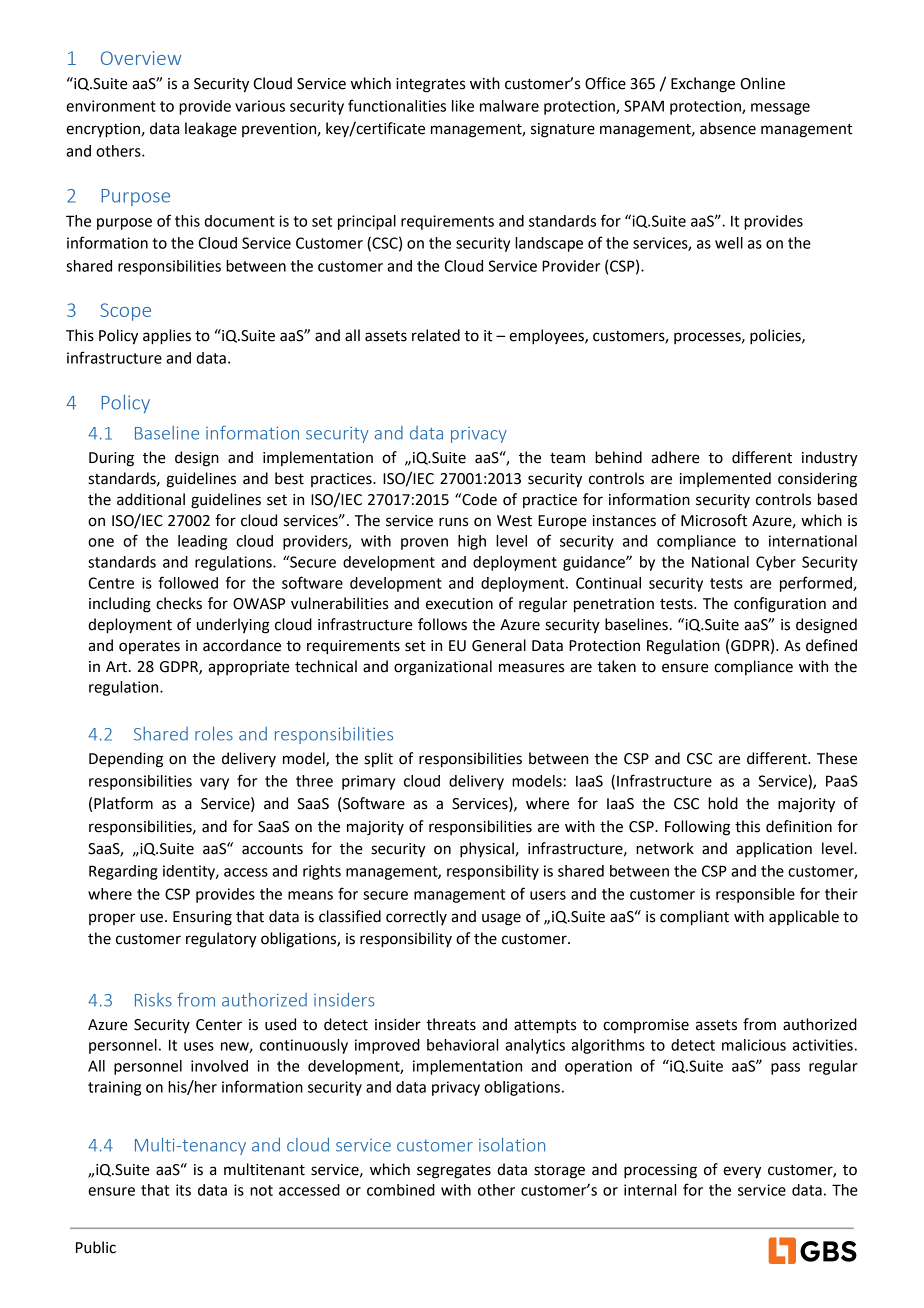 This screenshot has height=1308, width=924. I want to click on leakage, so click(211, 130).
